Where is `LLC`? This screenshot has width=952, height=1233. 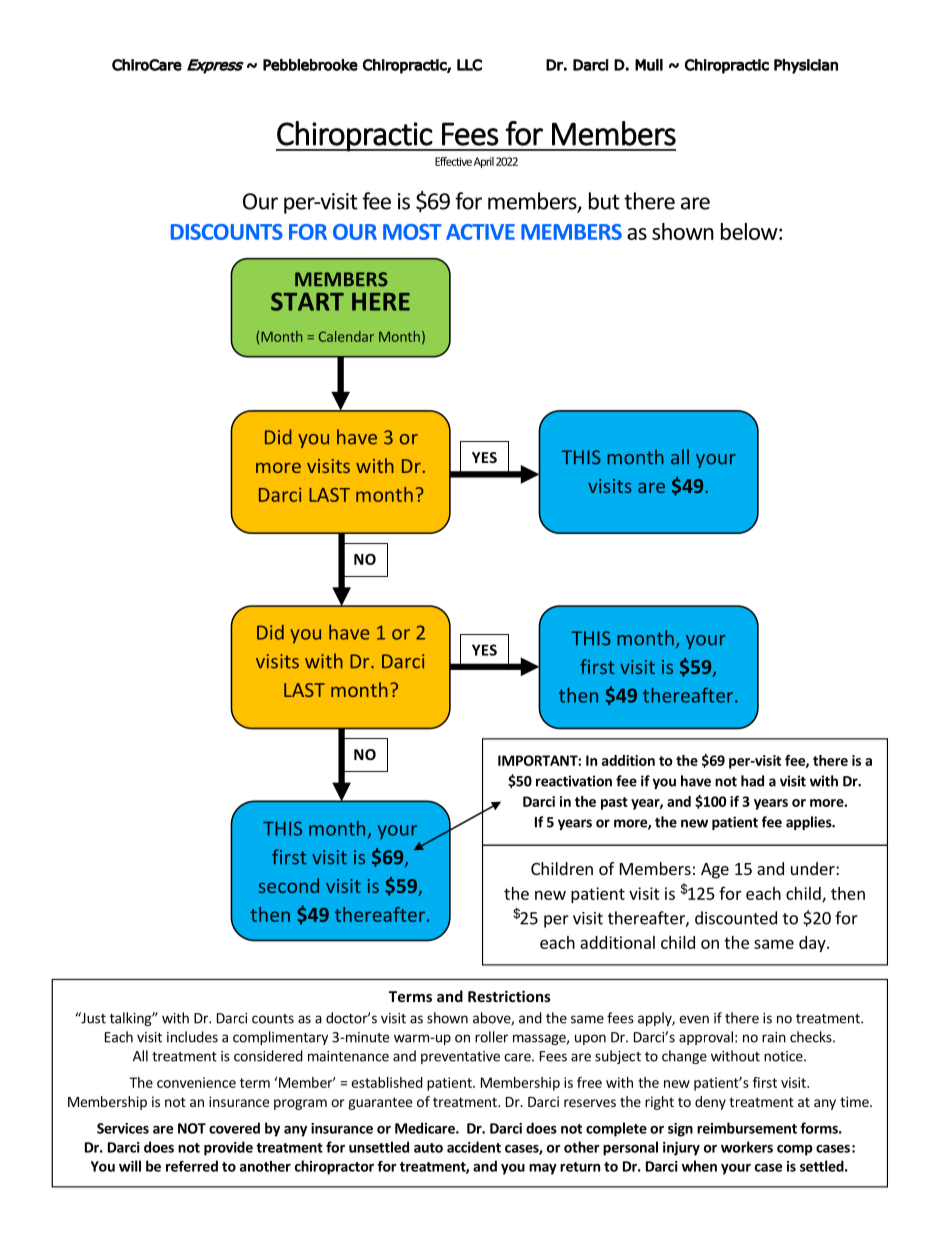 LLC is located at coordinates (469, 65).
